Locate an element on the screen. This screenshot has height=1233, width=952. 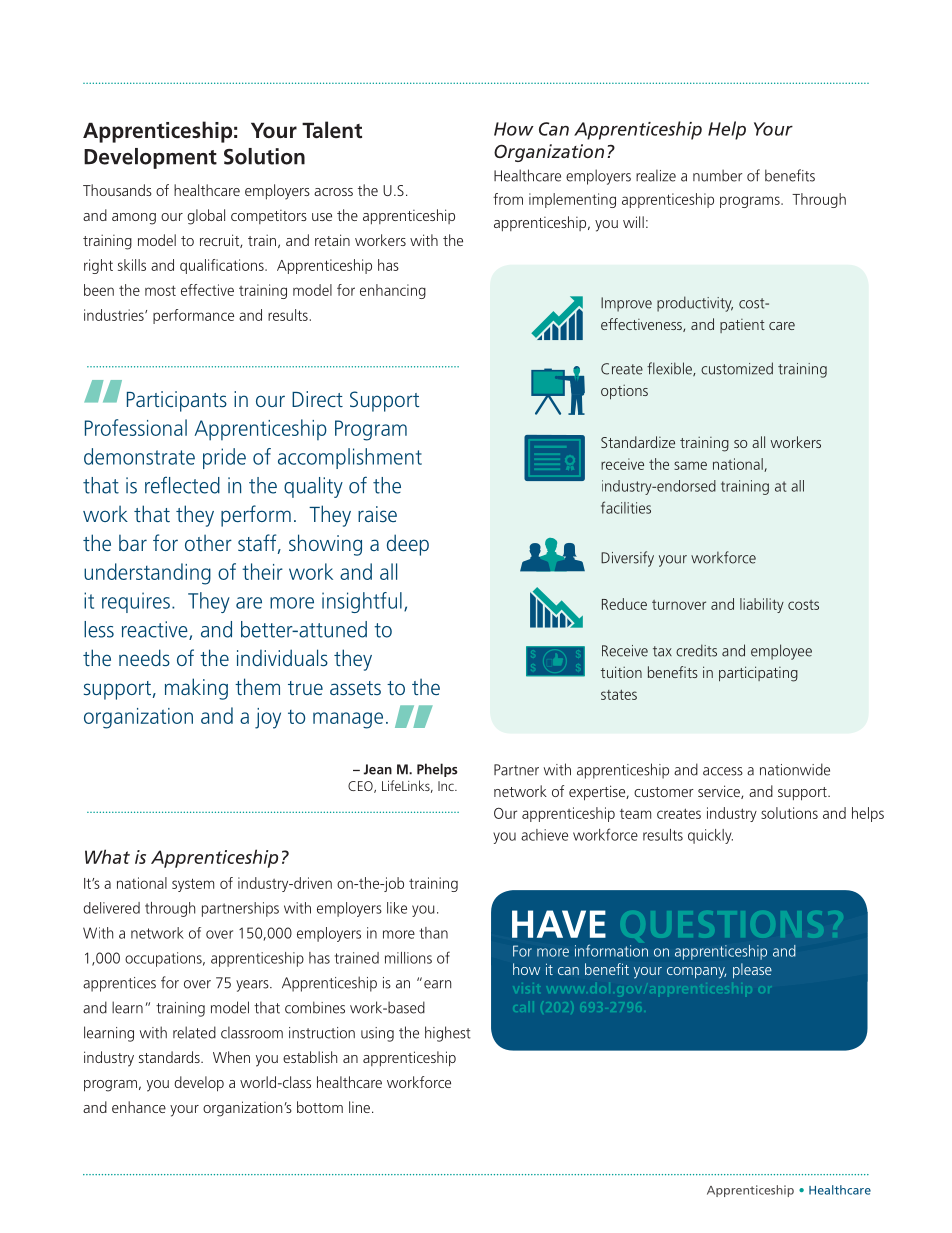
number is located at coordinates (717, 175).
